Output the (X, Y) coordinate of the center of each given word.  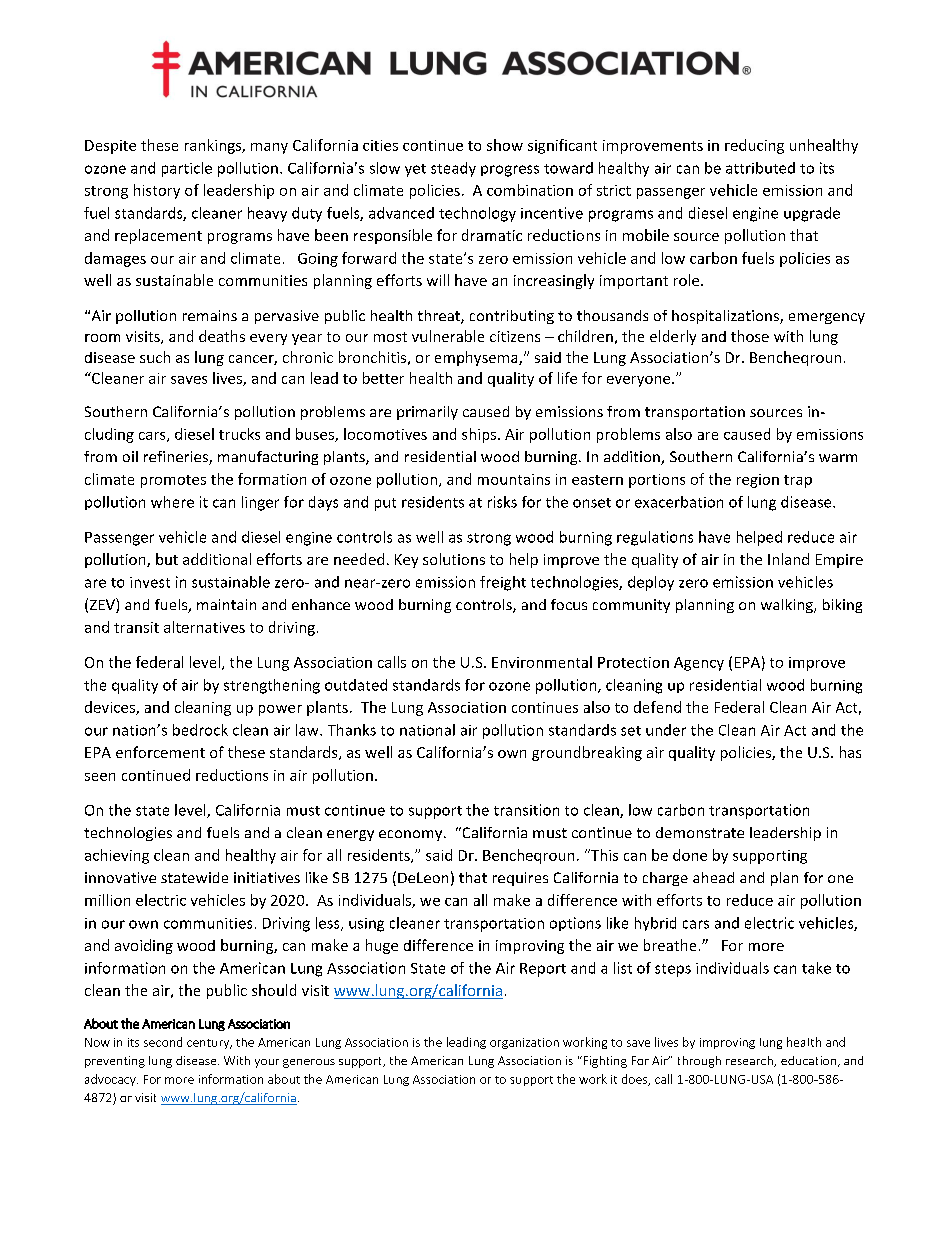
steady (453, 169)
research (750, 1061)
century (209, 1044)
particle (187, 169)
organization (524, 1043)
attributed (760, 168)
